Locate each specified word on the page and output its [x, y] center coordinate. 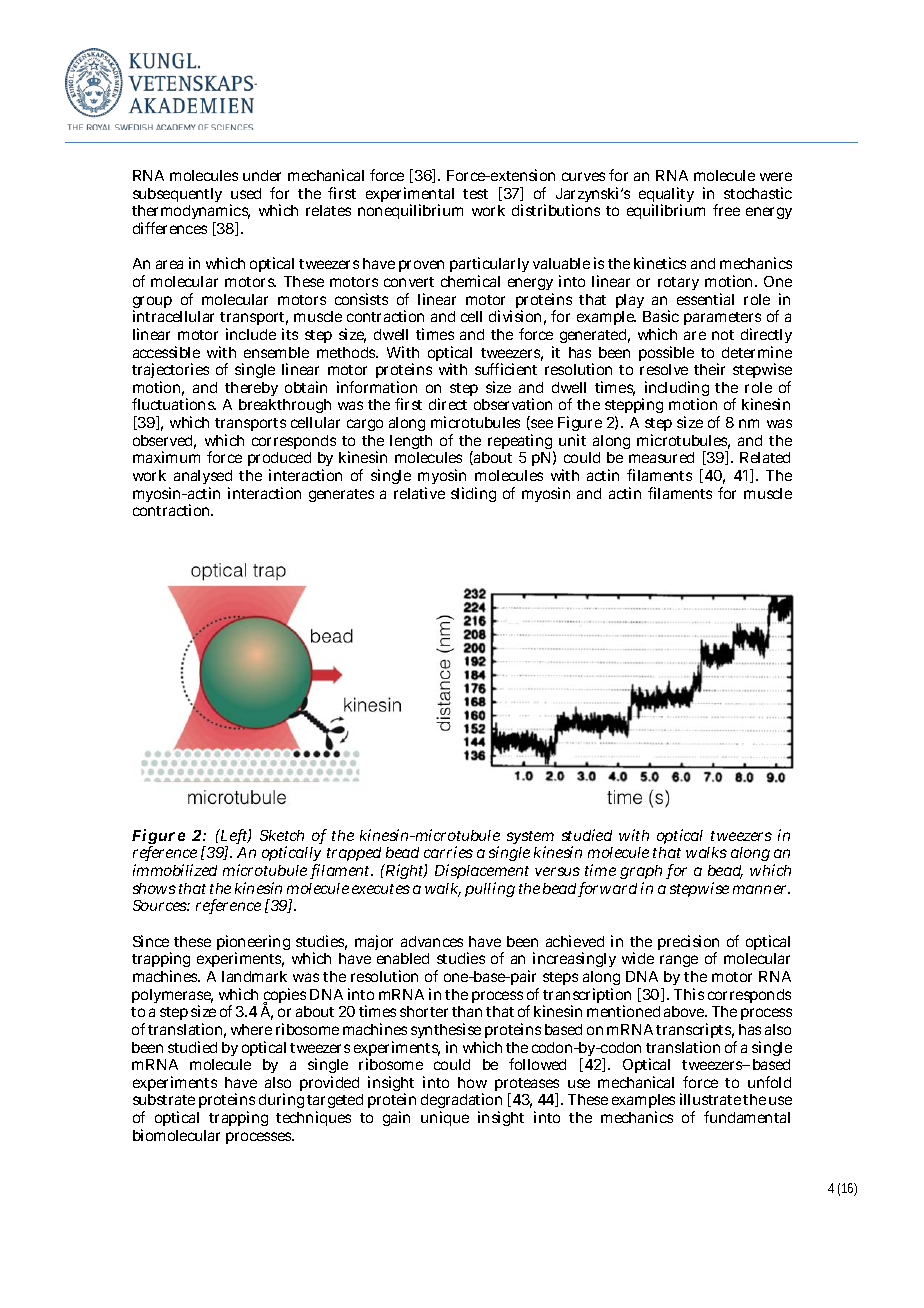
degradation [461, 1102]
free [726, 210]
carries [448, 852]
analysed [203, 479]
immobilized [175, 870]
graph [641, 874]
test [475, 194]
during [281, 1100]
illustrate [710, 1099]
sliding [473, 494]
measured [661, 457]
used [246, 193]
